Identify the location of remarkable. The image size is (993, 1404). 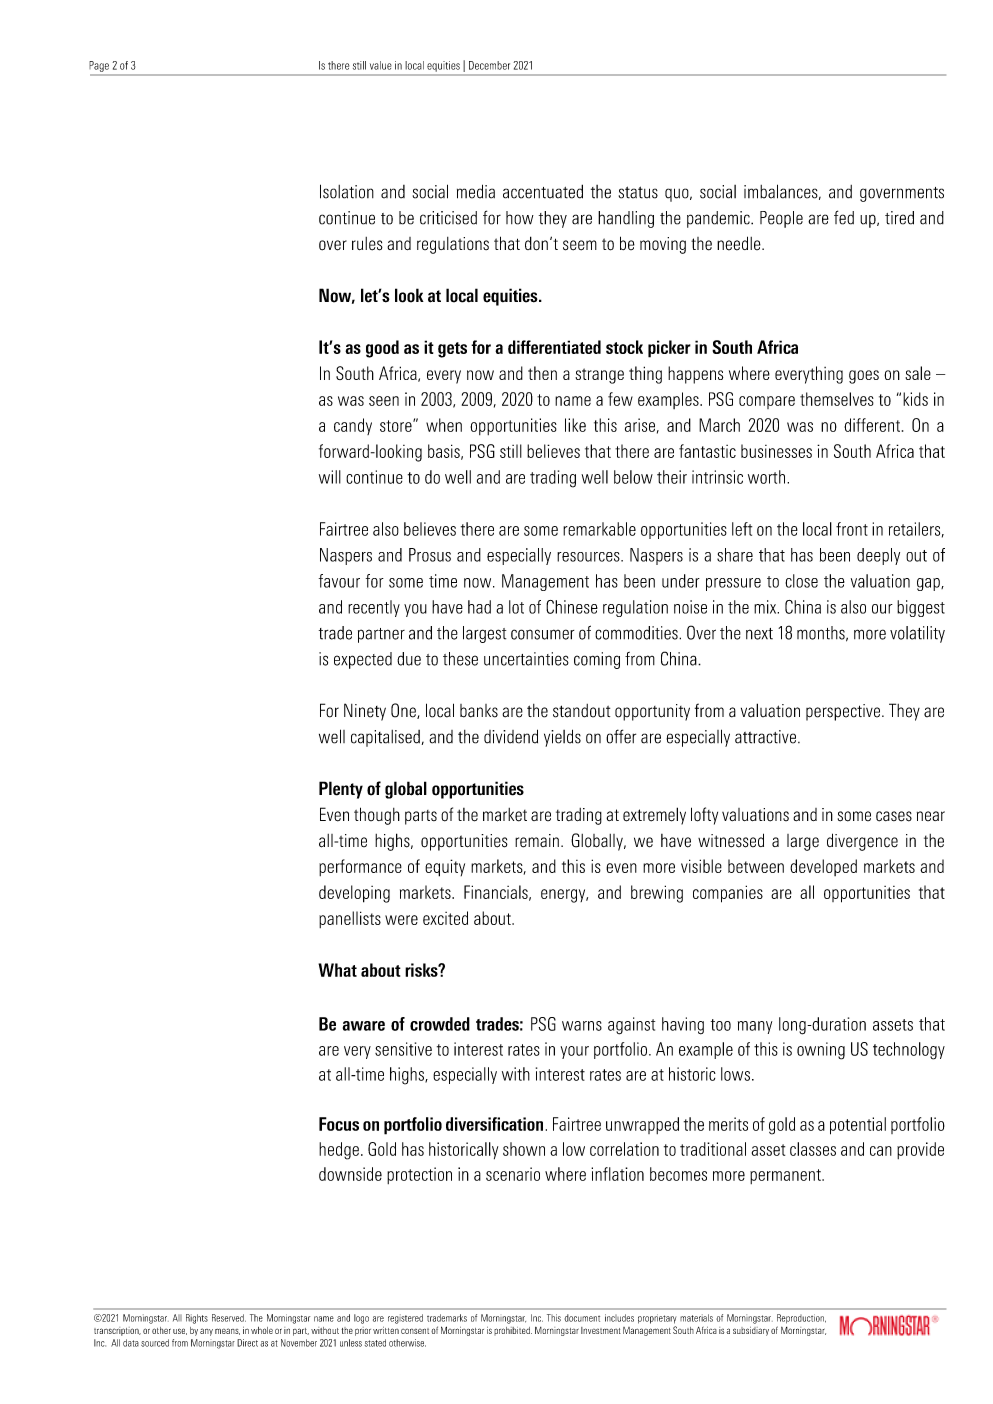
(599, 529).
